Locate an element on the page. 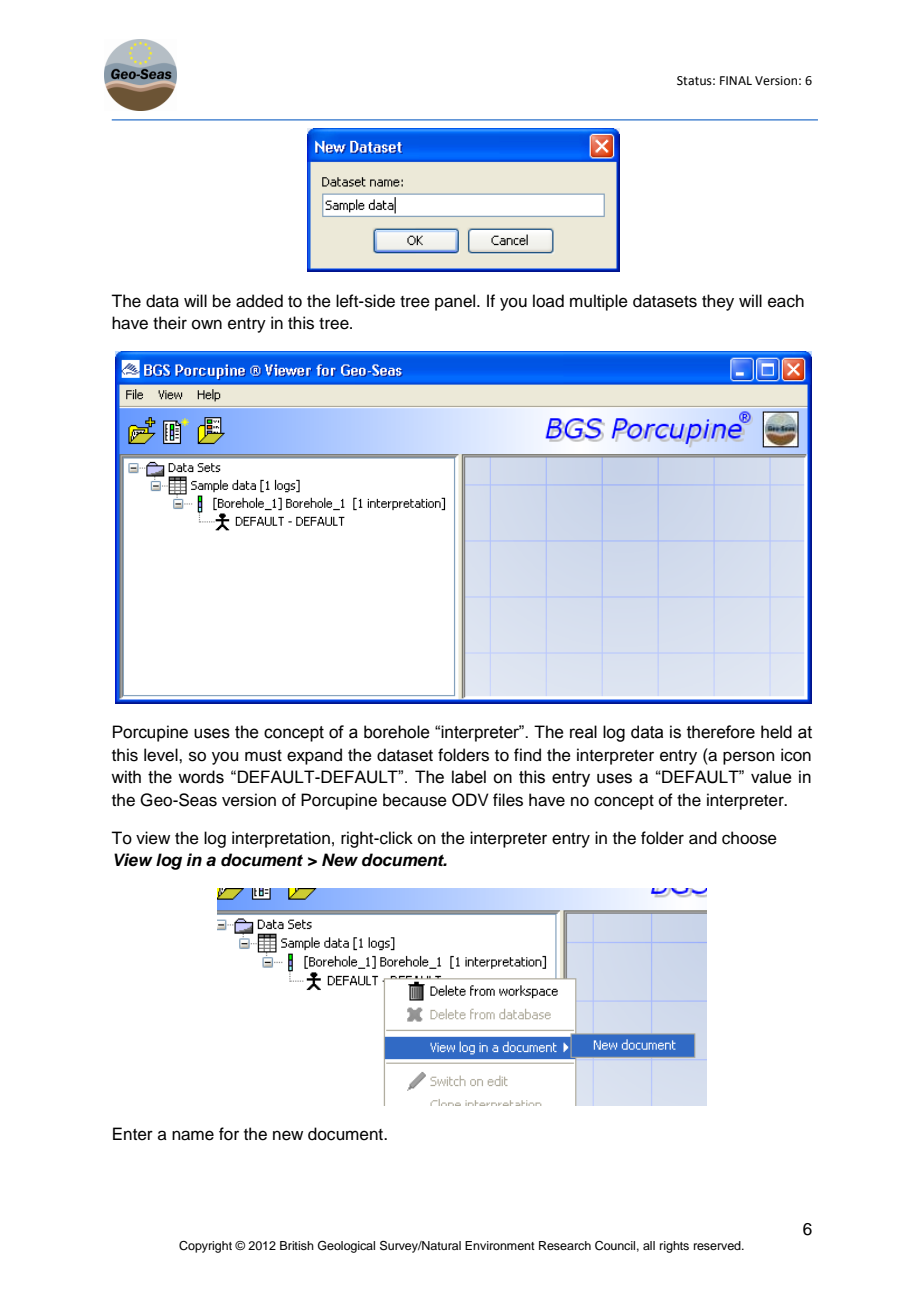 The image size is (924, 1308). added is located at coordinates (259, 301).
